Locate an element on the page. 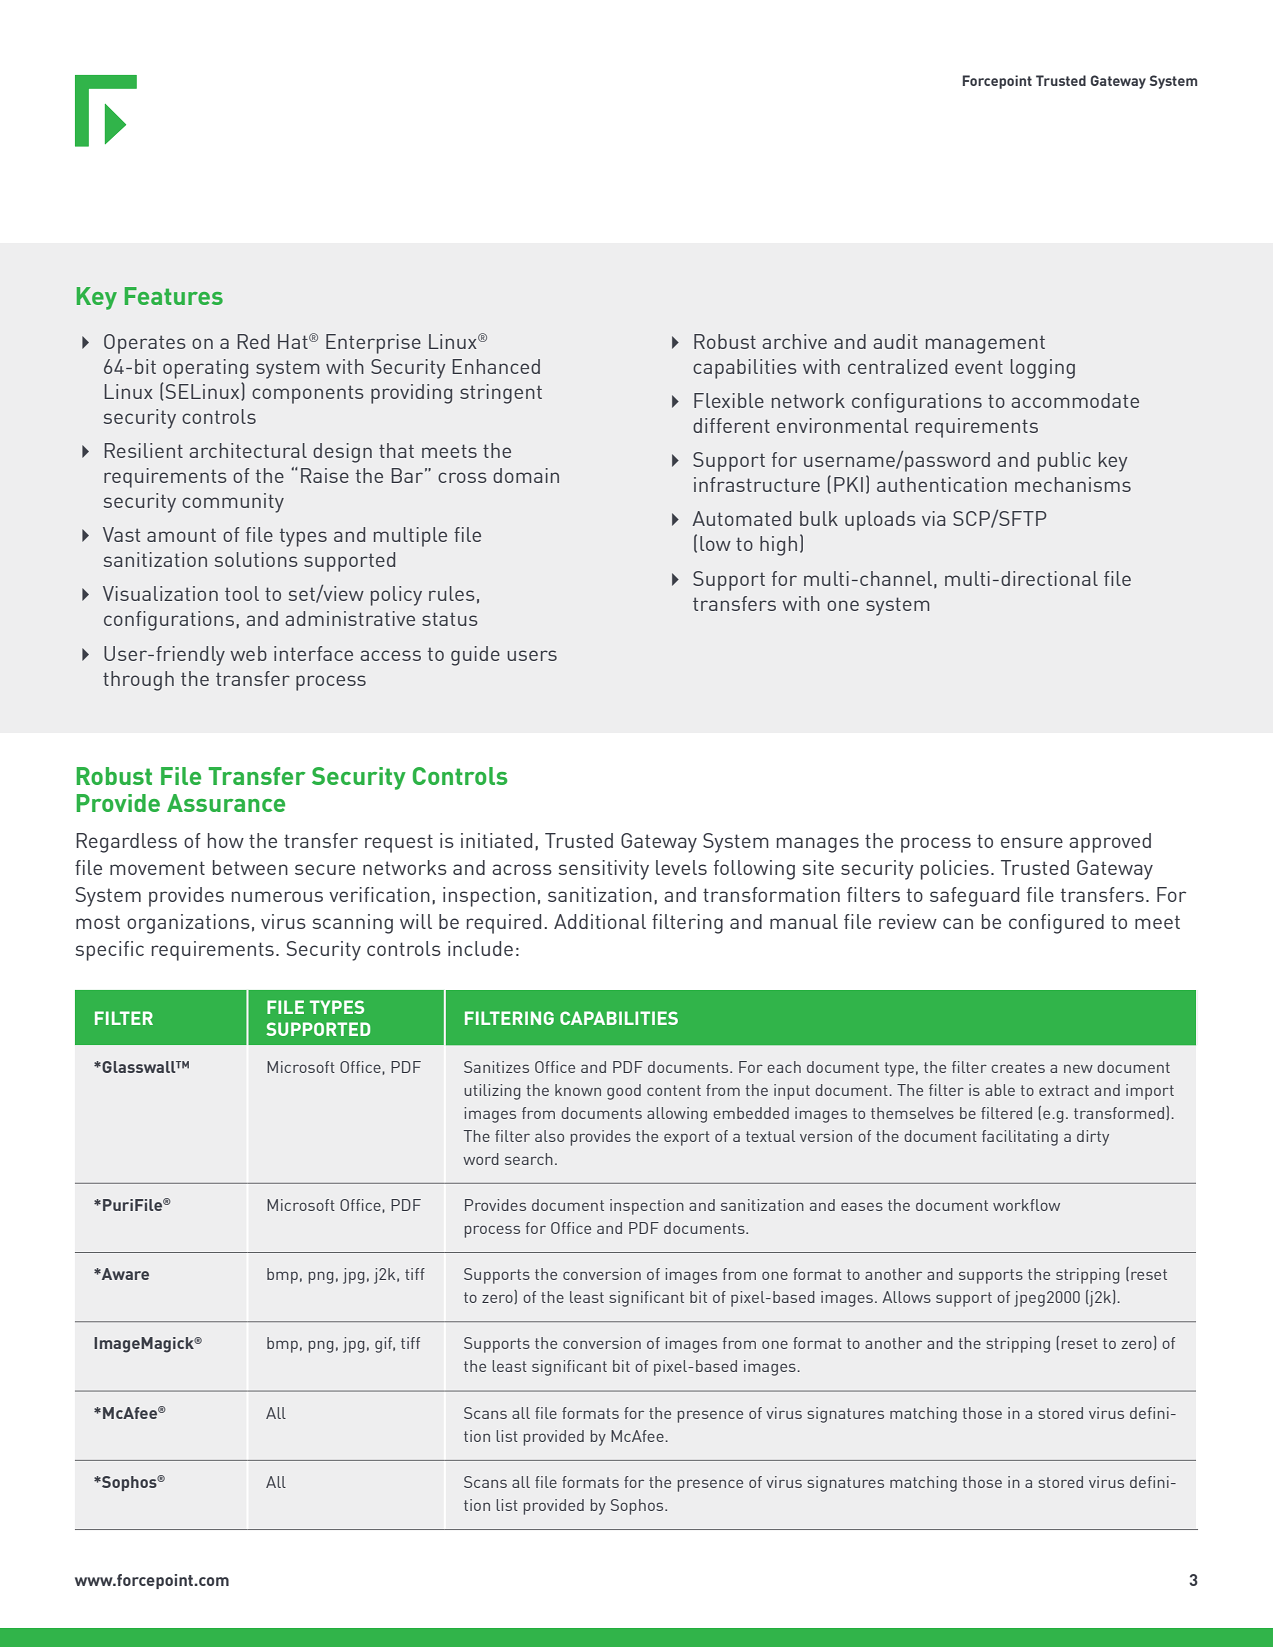 Image resolution: width=1273 pixels, height=1647 pixels. search is located at coordinates (529, 1159).
